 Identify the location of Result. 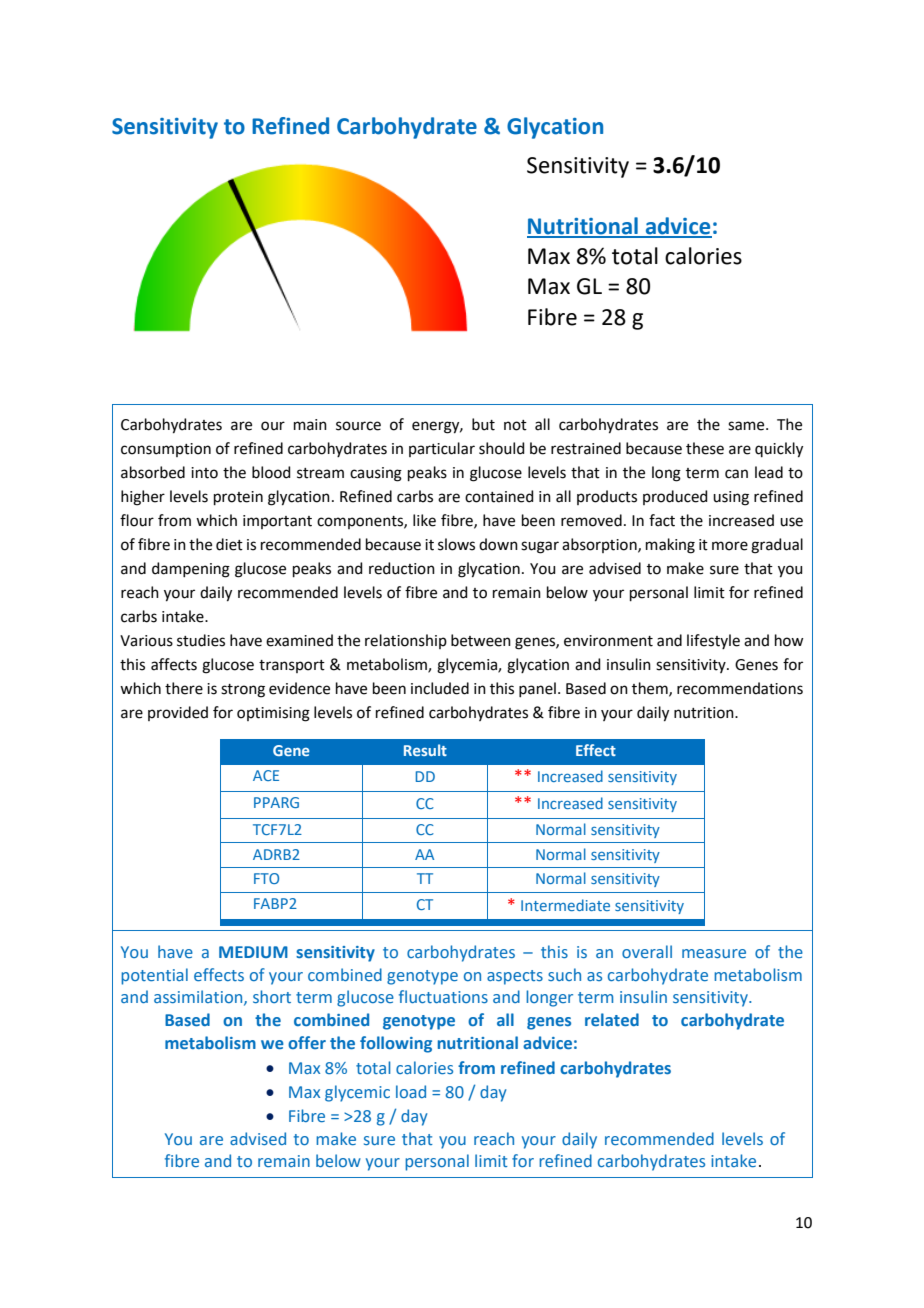
(425, 750).
